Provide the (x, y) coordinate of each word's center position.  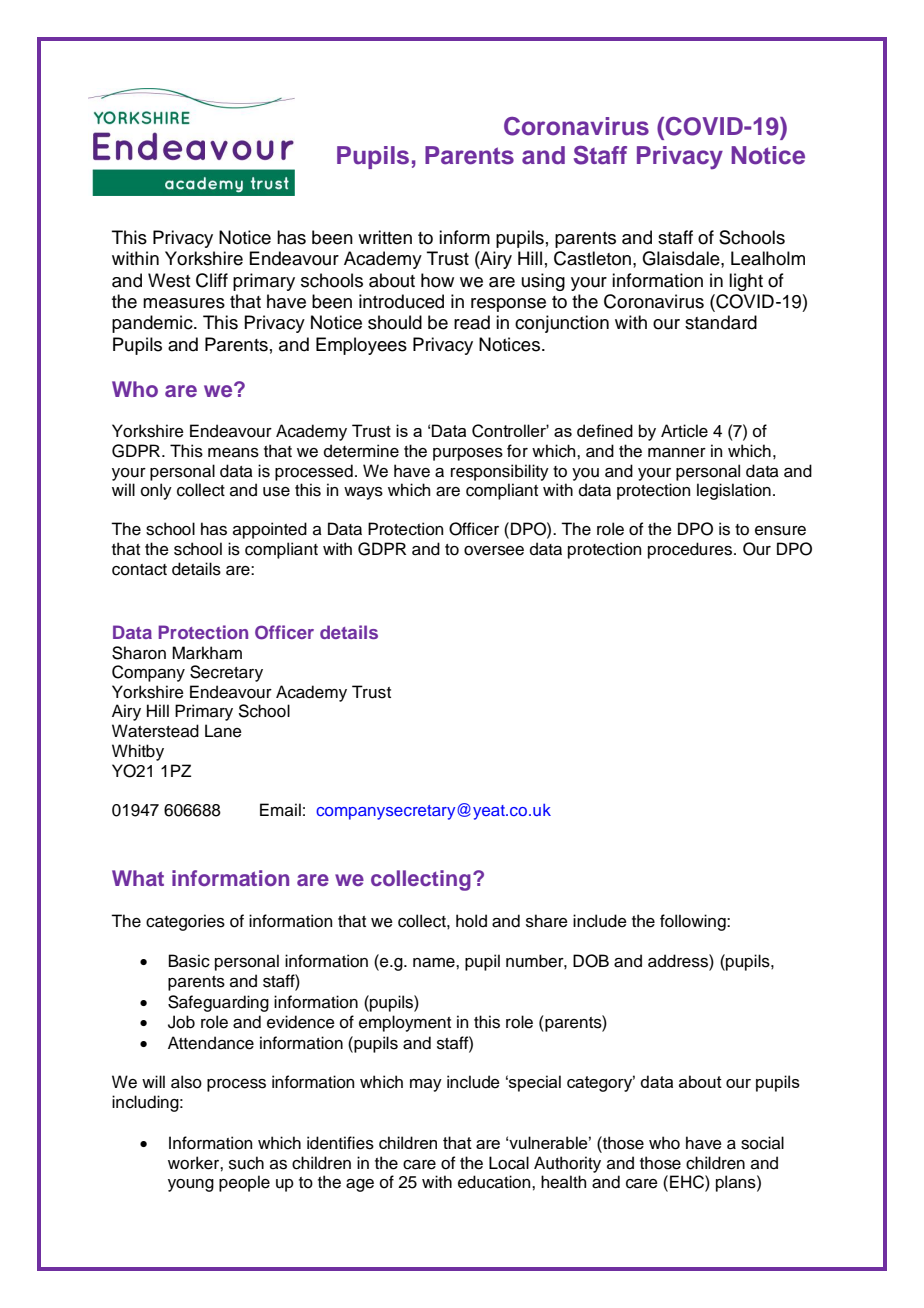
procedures (691, 550)
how (437, 280)
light (746, 282)
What (138, 878)
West (169, 280)
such (246, 1163)
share (547, 921)
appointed (270, 530)
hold (471, 921)
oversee (494, 551)
